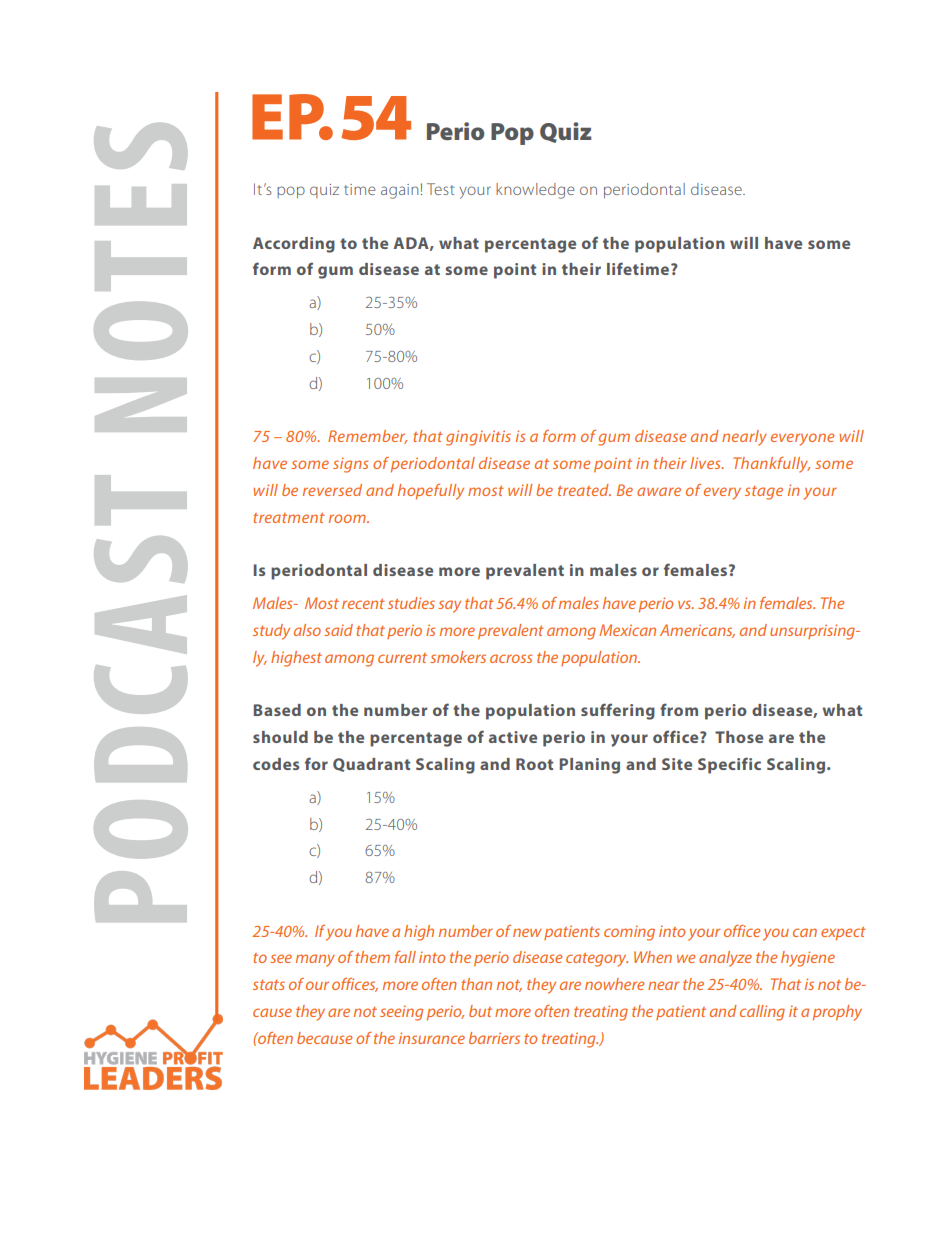  What do you see at coordinates (440, 189) in the document?
I see `Test` at bounding box center [440, 189].
